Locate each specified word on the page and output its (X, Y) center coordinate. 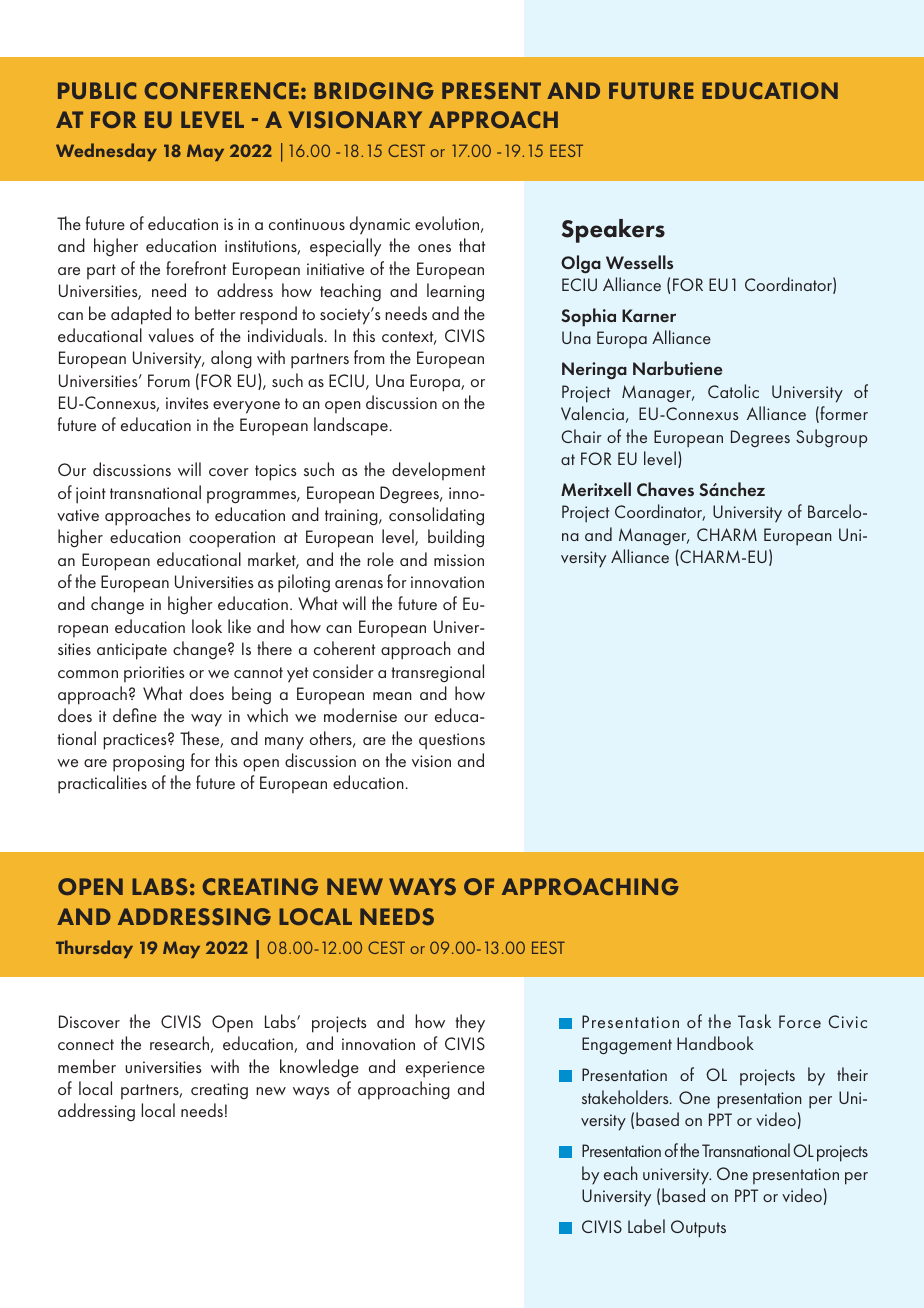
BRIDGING (374, 90)
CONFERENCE (221, 90)
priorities (154, 674)
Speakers (613, 231)
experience (445, 1069)
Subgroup (831, 438)
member (87, 1066)
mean (392, 696)
